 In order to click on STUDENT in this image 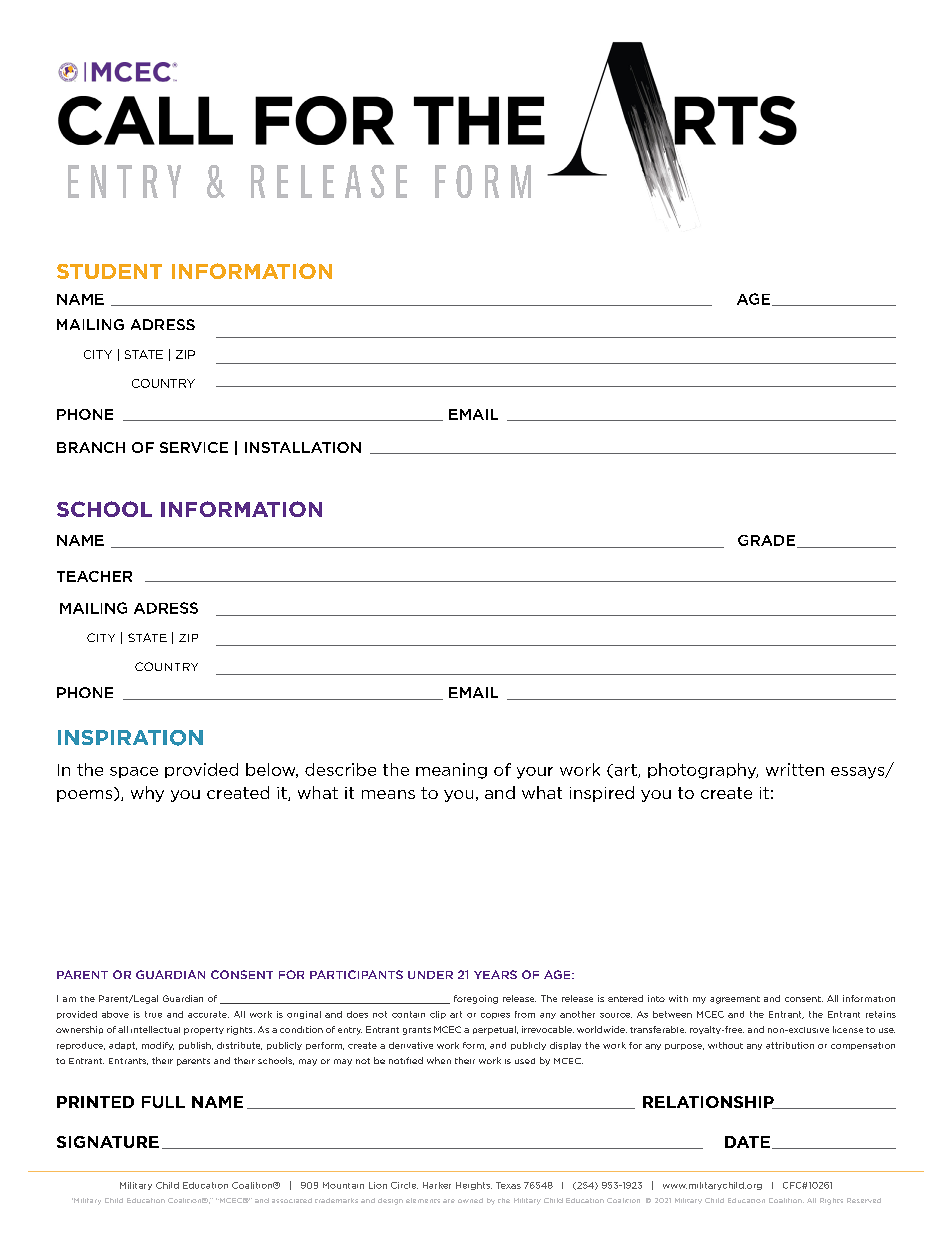, I will do `click(109, 271)`.
